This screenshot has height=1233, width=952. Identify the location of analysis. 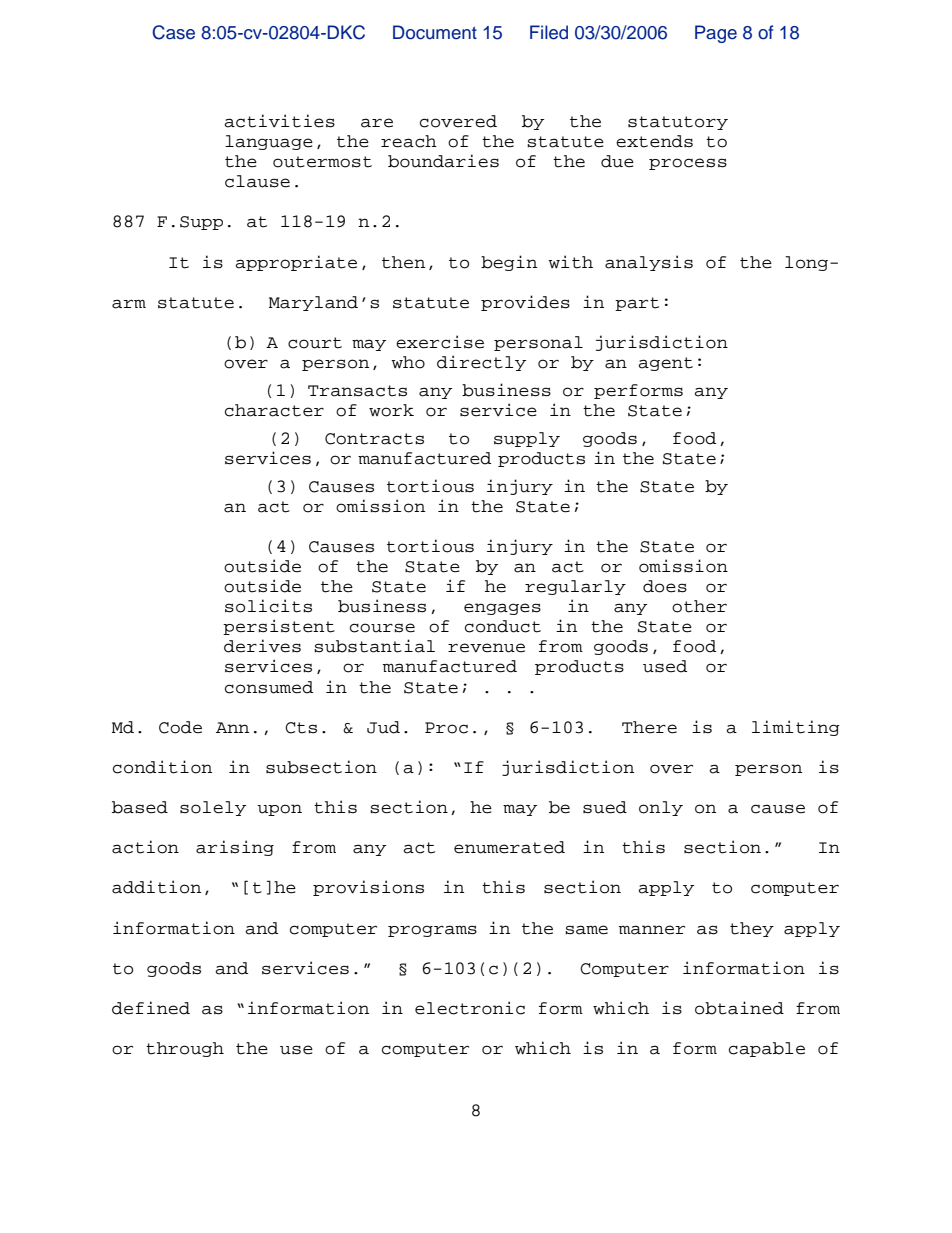
(649, 263).
